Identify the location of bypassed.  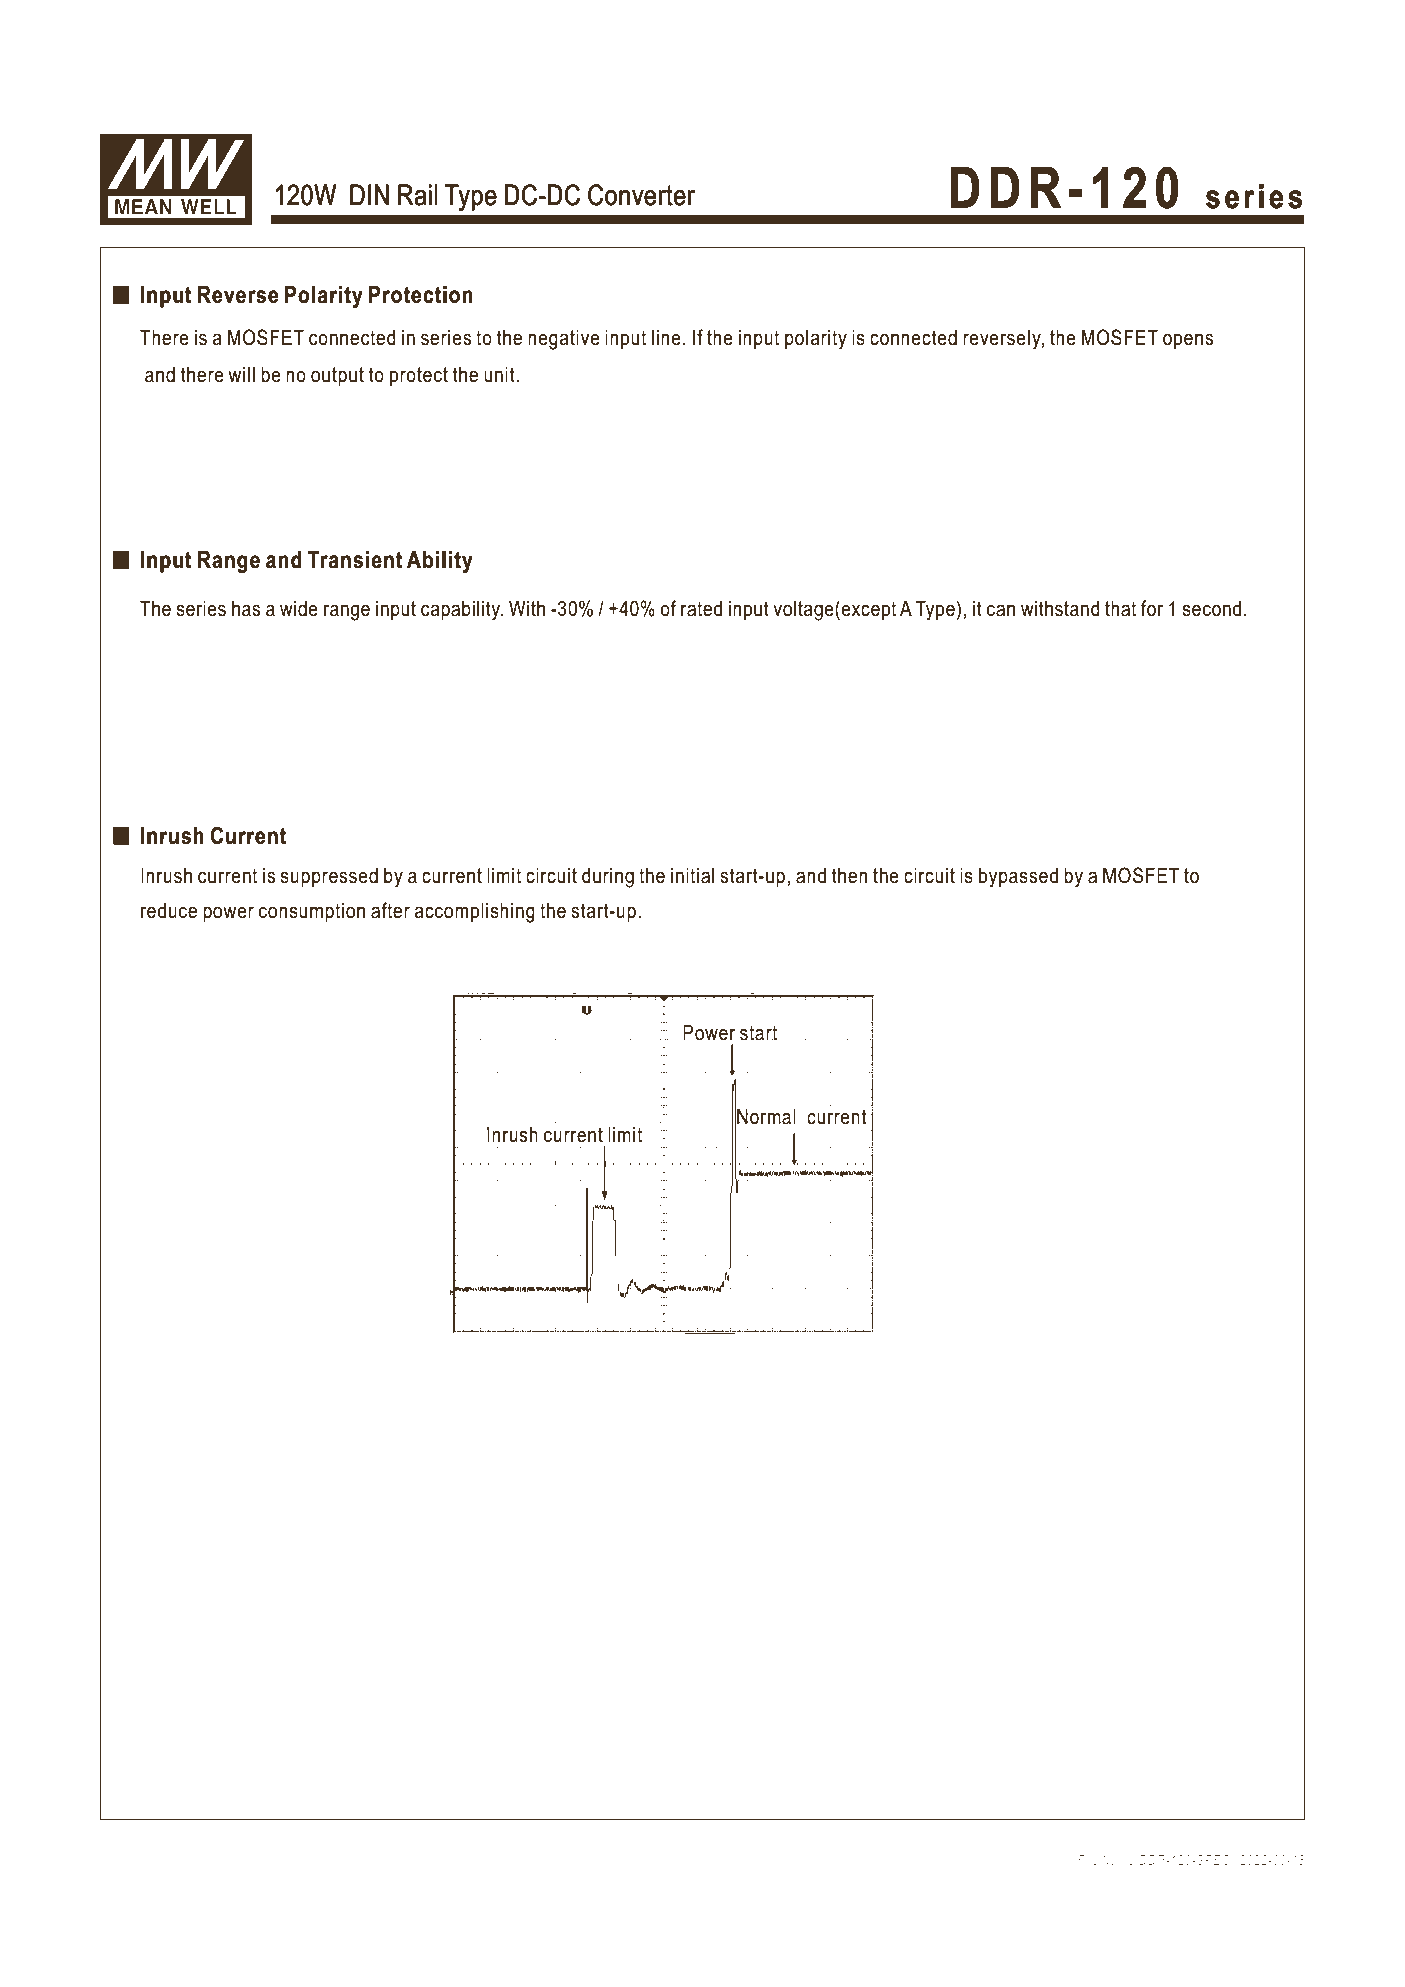
(1018, 877).
